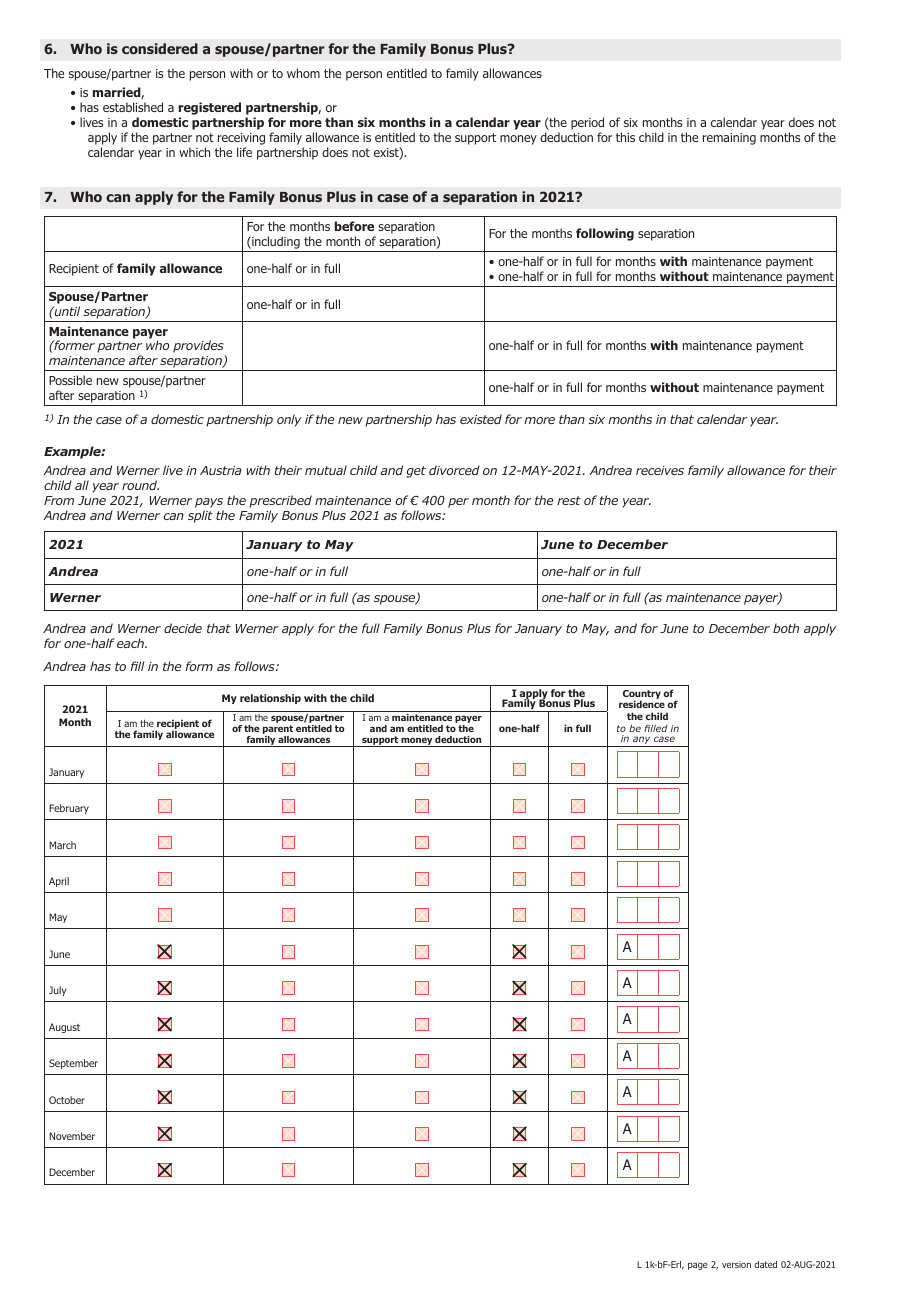  Describe the element at coordinates (660, 470) in the image. I see `receives` at that location.
